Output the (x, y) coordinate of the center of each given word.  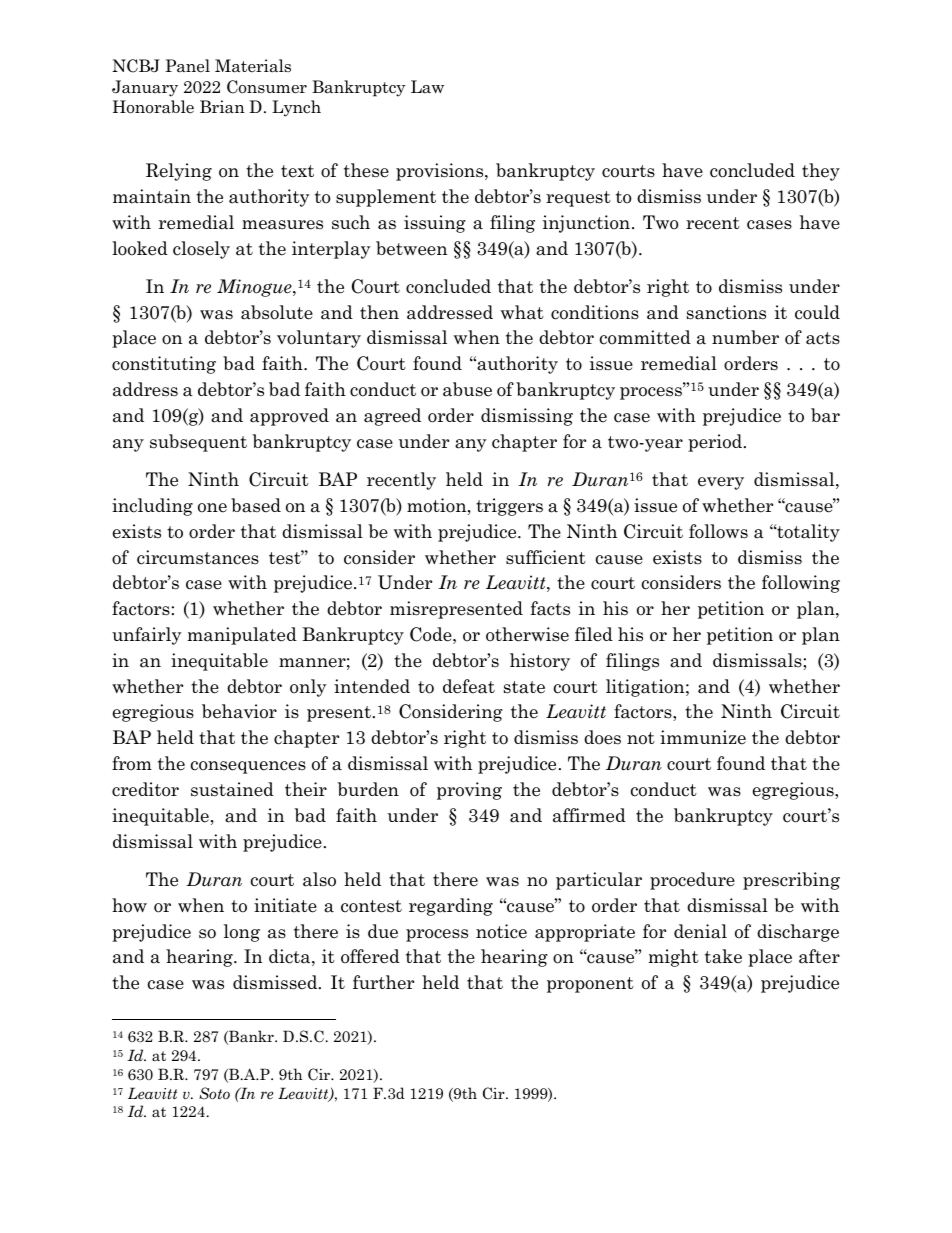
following (801, 584)
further (383, 982)
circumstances (198, 557)
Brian (222, 107)
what (522, 312)
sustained (232, 789)
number (745, 337)
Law (427, 87)
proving (469, 791)
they (821, 172)
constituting (164, 365)
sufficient (546, 557)
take (723, 956)
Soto (214, 1093)
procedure (692, 881)
